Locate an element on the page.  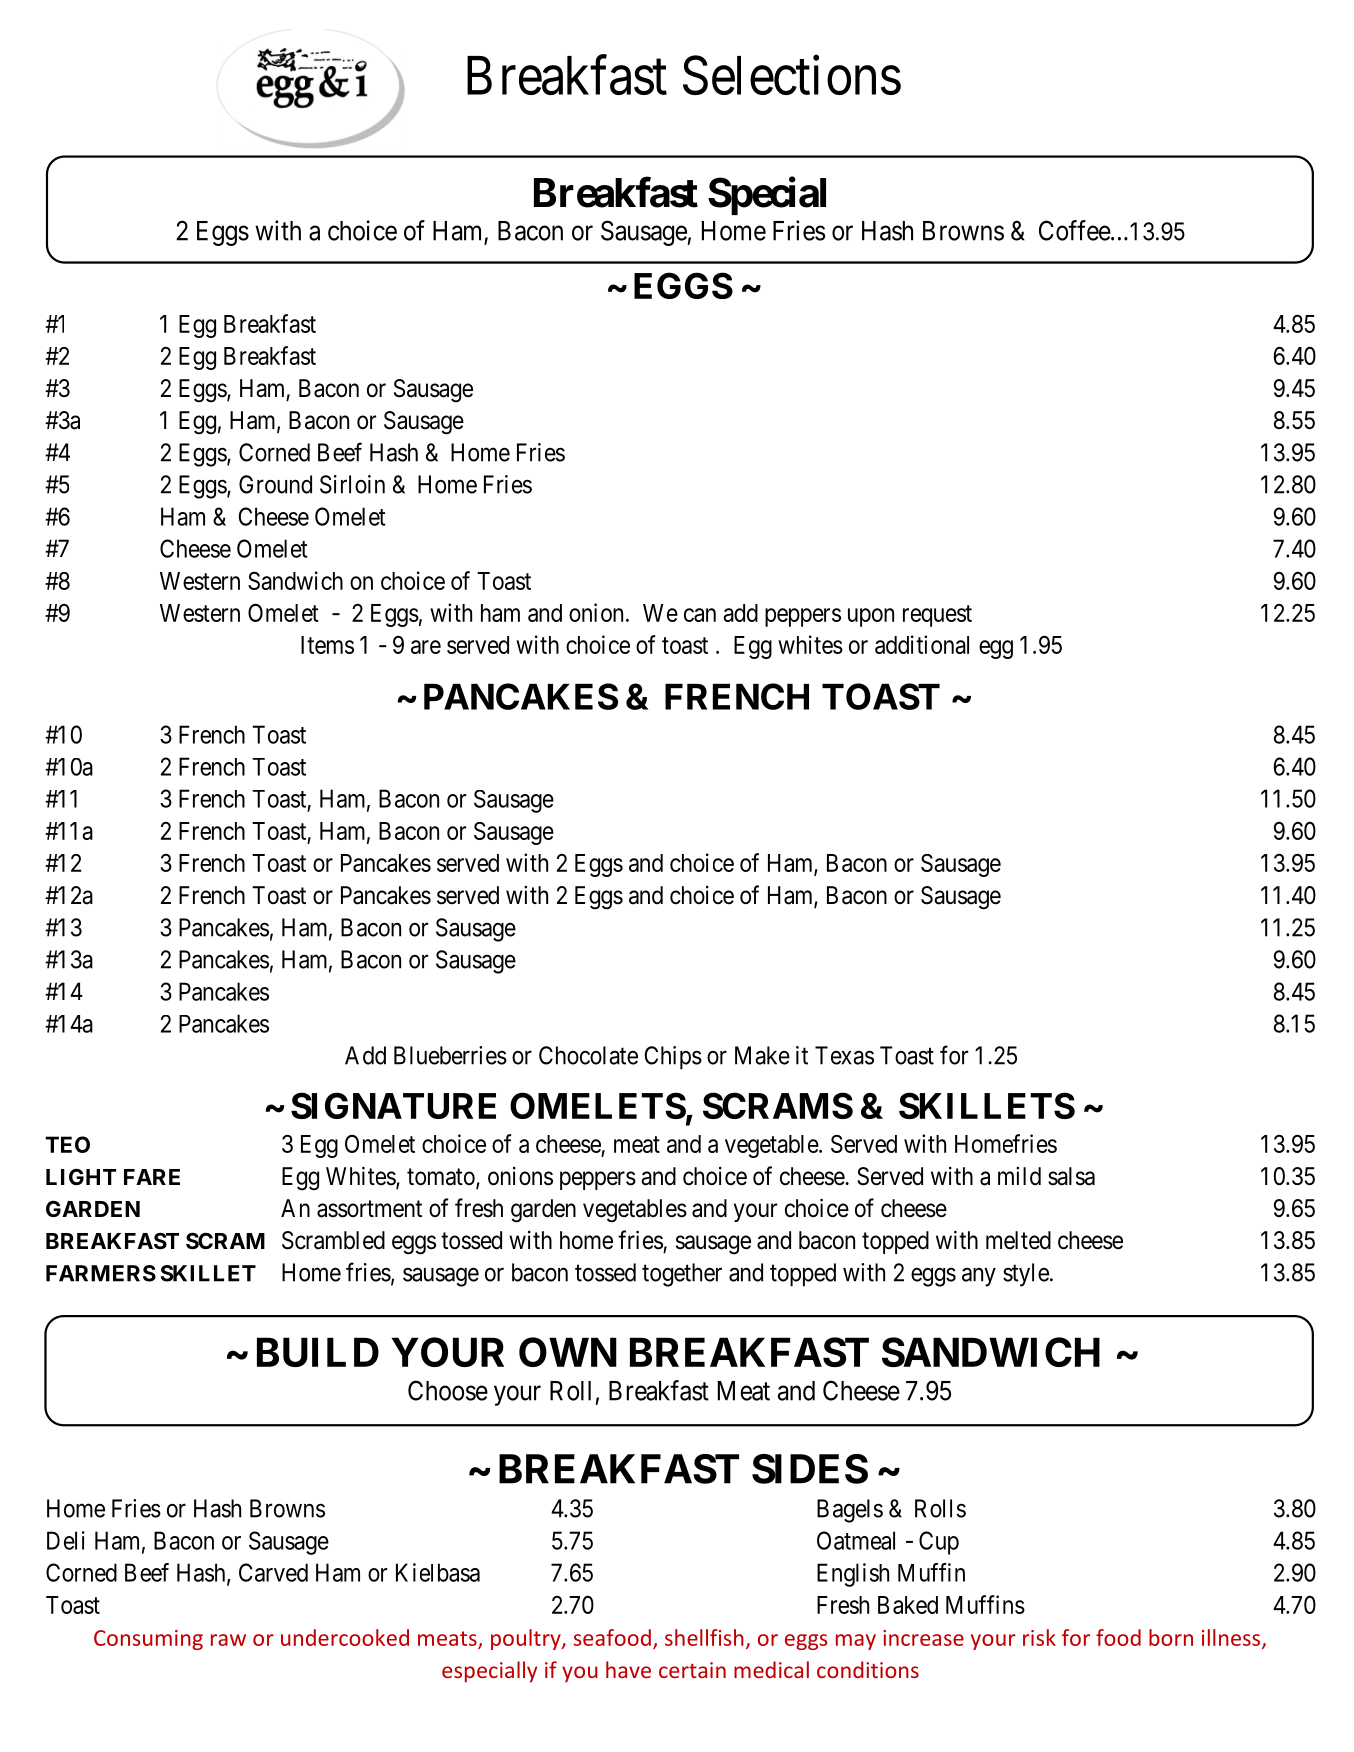
shellfish is located at coordinates (704, 1637).
